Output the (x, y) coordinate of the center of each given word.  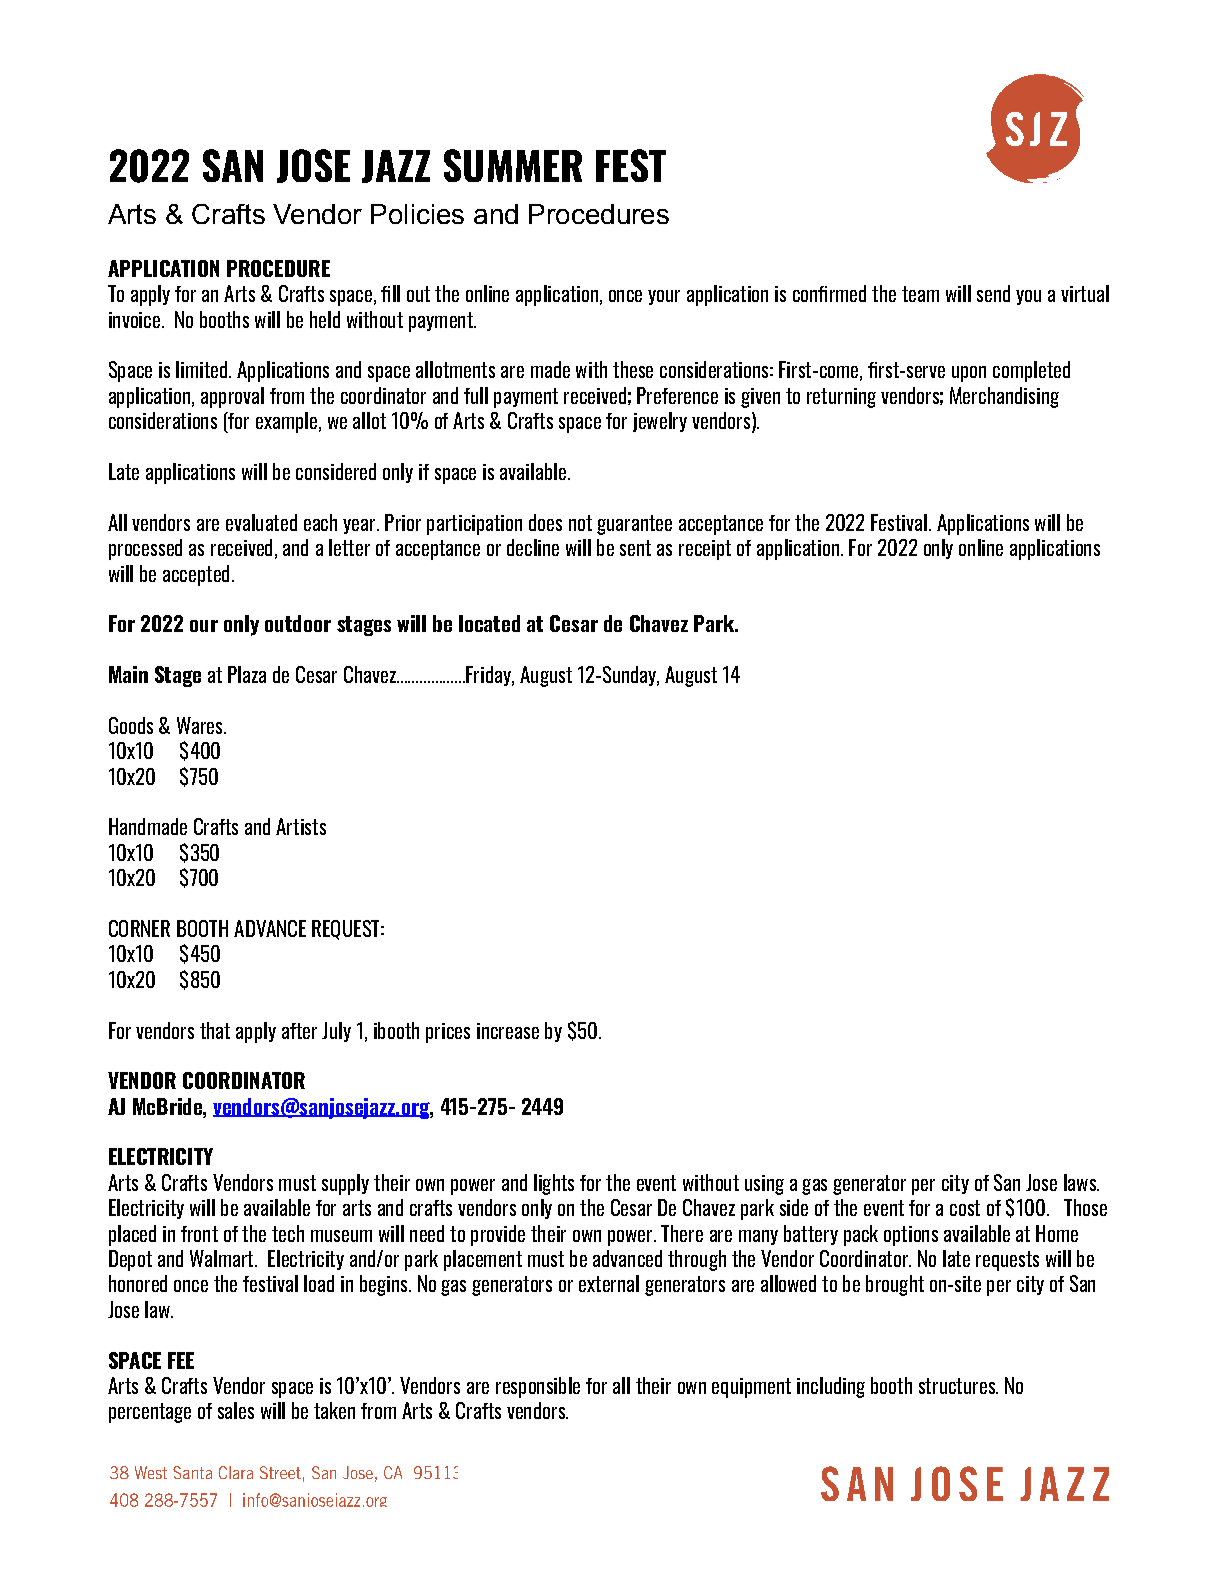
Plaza (247, 674)
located (489, 623)
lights (554, 1184)
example (286, 422)
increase (508, 1031)
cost (965, 1208)
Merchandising (1004, 397)
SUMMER (513, 165)
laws (1081, 1182)
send (993, 293)
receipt (705, 550)
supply (345, 1184)
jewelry (660, 422)
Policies (417, 214)
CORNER (139, 928)
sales (236, 1410)
